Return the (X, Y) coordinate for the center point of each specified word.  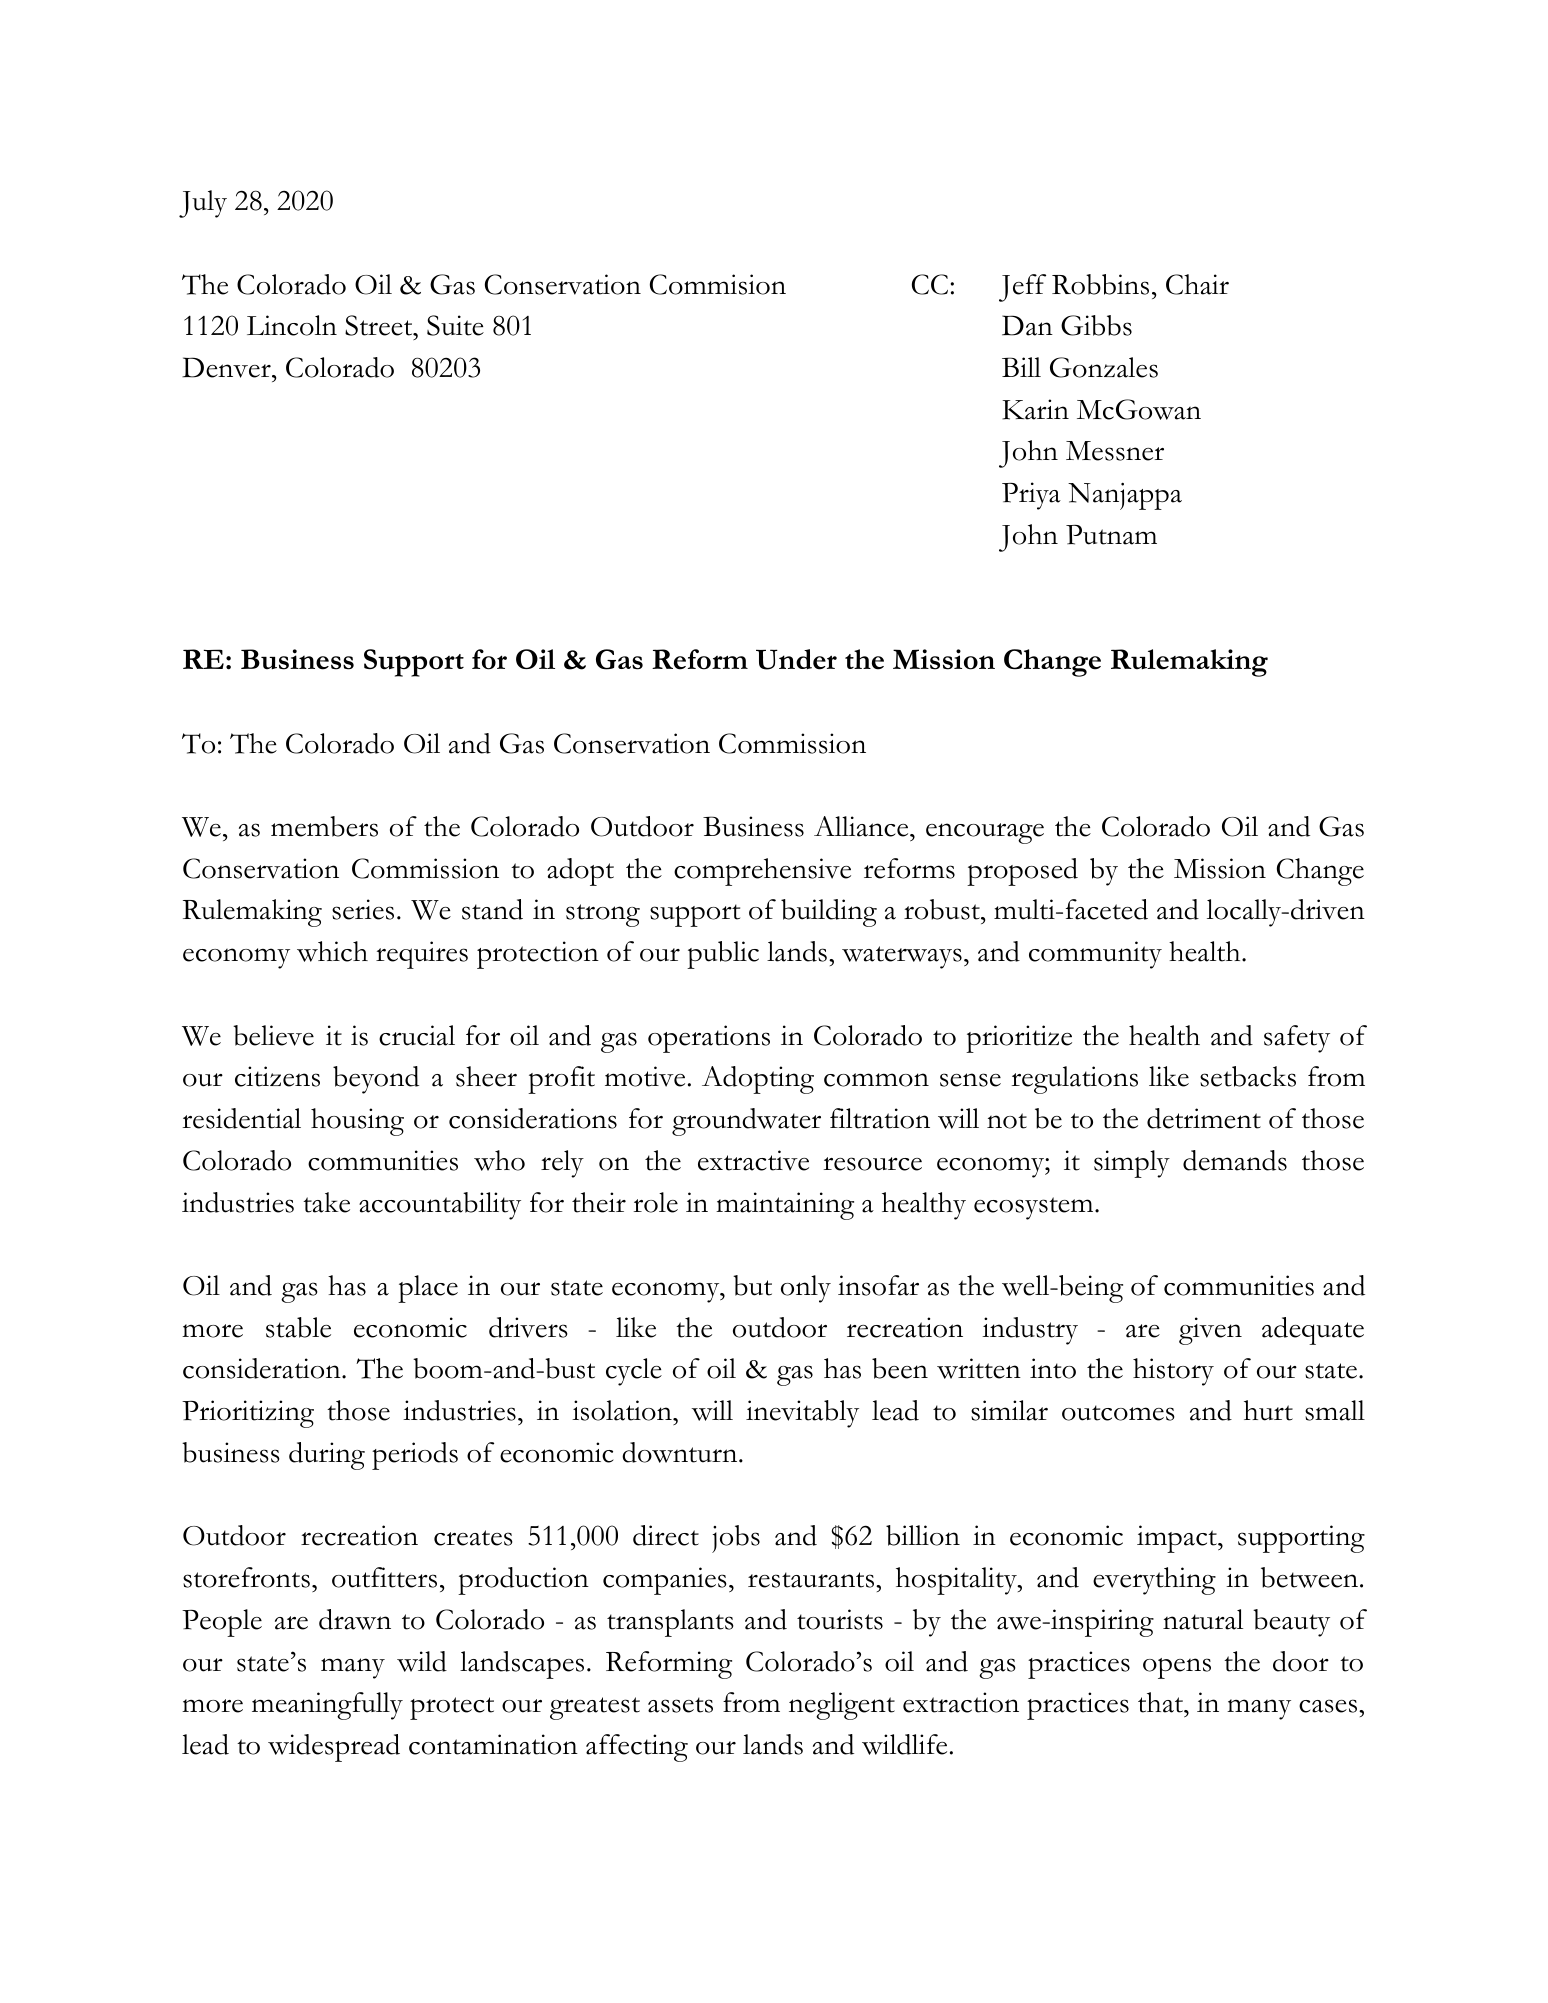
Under (796, 659)
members (324, 826)
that (1162, 1702)
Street (380, 325)
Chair (1197, 284)
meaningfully (327, 1706)
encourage (985, 833)
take (326, 1202)
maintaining (785, 1206)
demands (1235, 1160)
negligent (842, 1706)
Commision (718, 284)
